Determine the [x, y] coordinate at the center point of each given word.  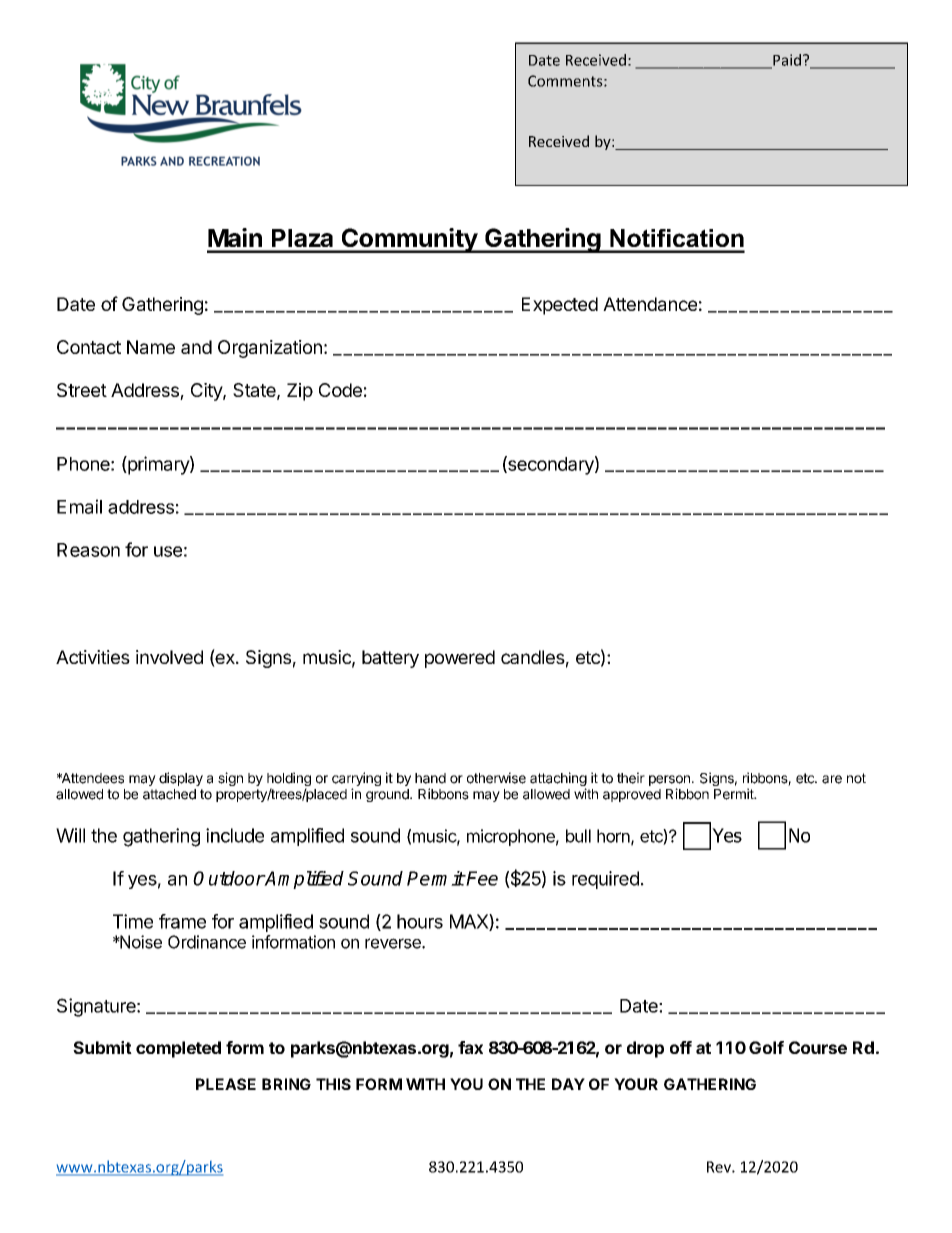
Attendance [650, 304]
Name [151, 347]
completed [178, 1049]
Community [409, 240]
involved [169, 657]
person [669, 780]
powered [460, 659]
